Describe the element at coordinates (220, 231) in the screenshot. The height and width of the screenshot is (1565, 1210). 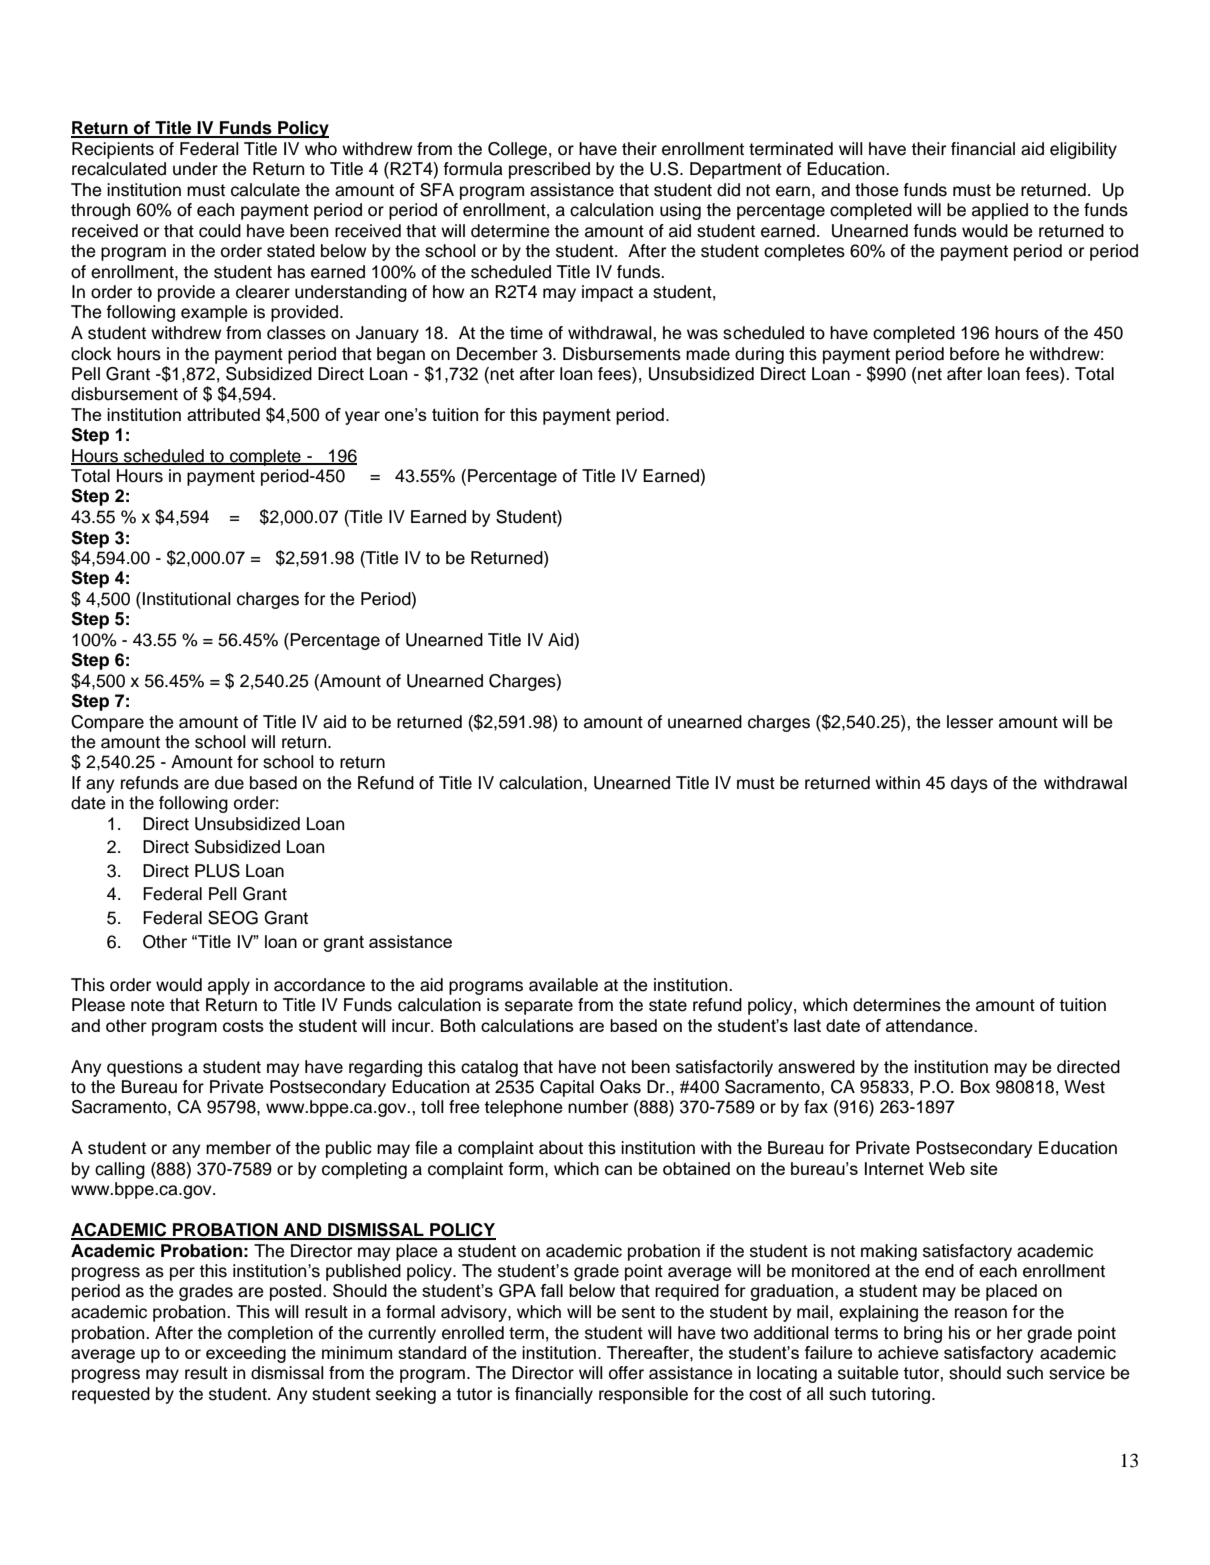
I see `could` at that location.
